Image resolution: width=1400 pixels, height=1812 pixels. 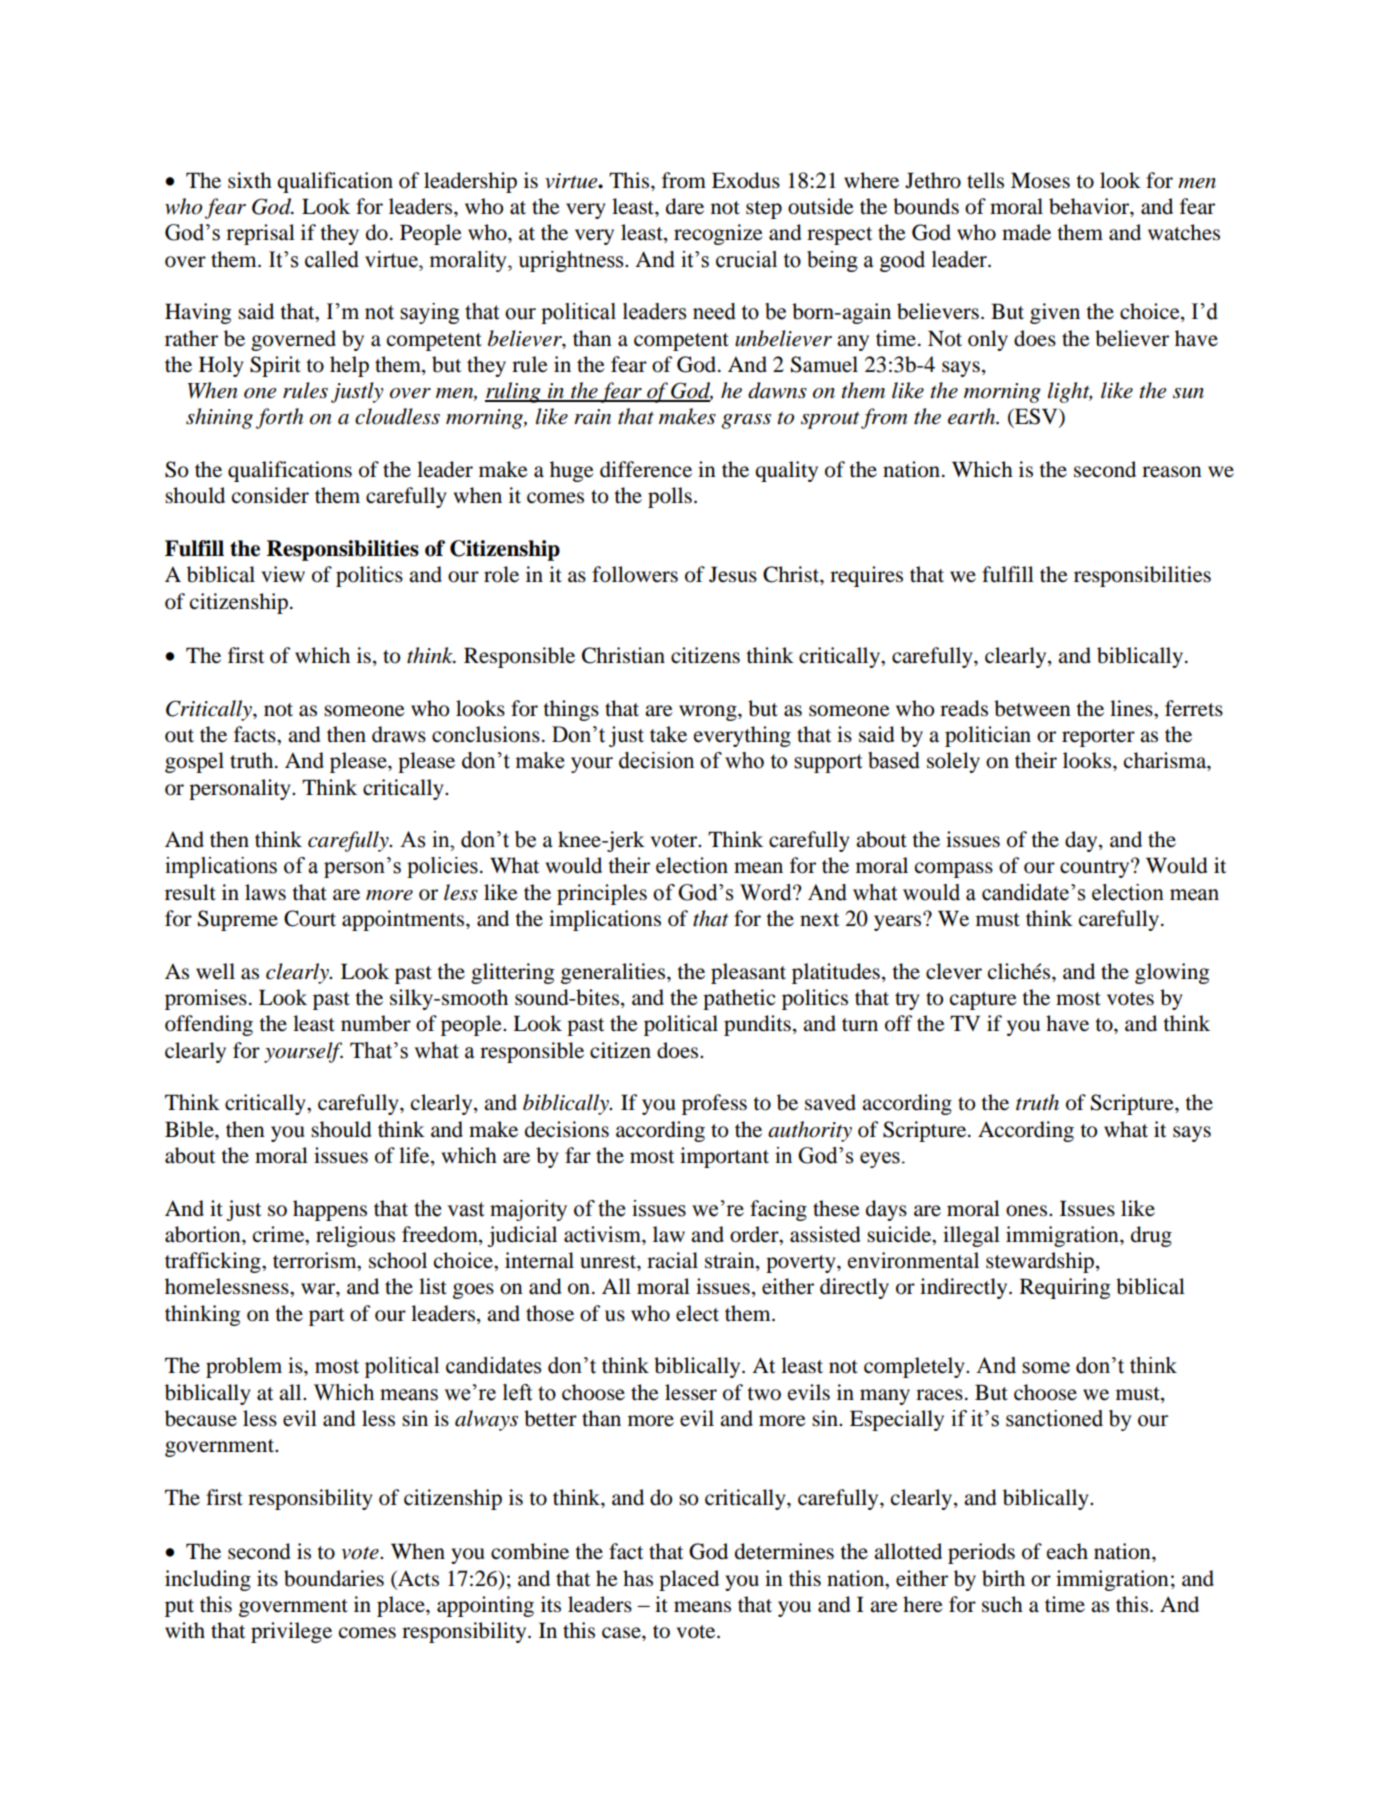 What do you see at coordinates (310, 918) in the screenshot?
I see `Court` at bounding box center [310, 918].
